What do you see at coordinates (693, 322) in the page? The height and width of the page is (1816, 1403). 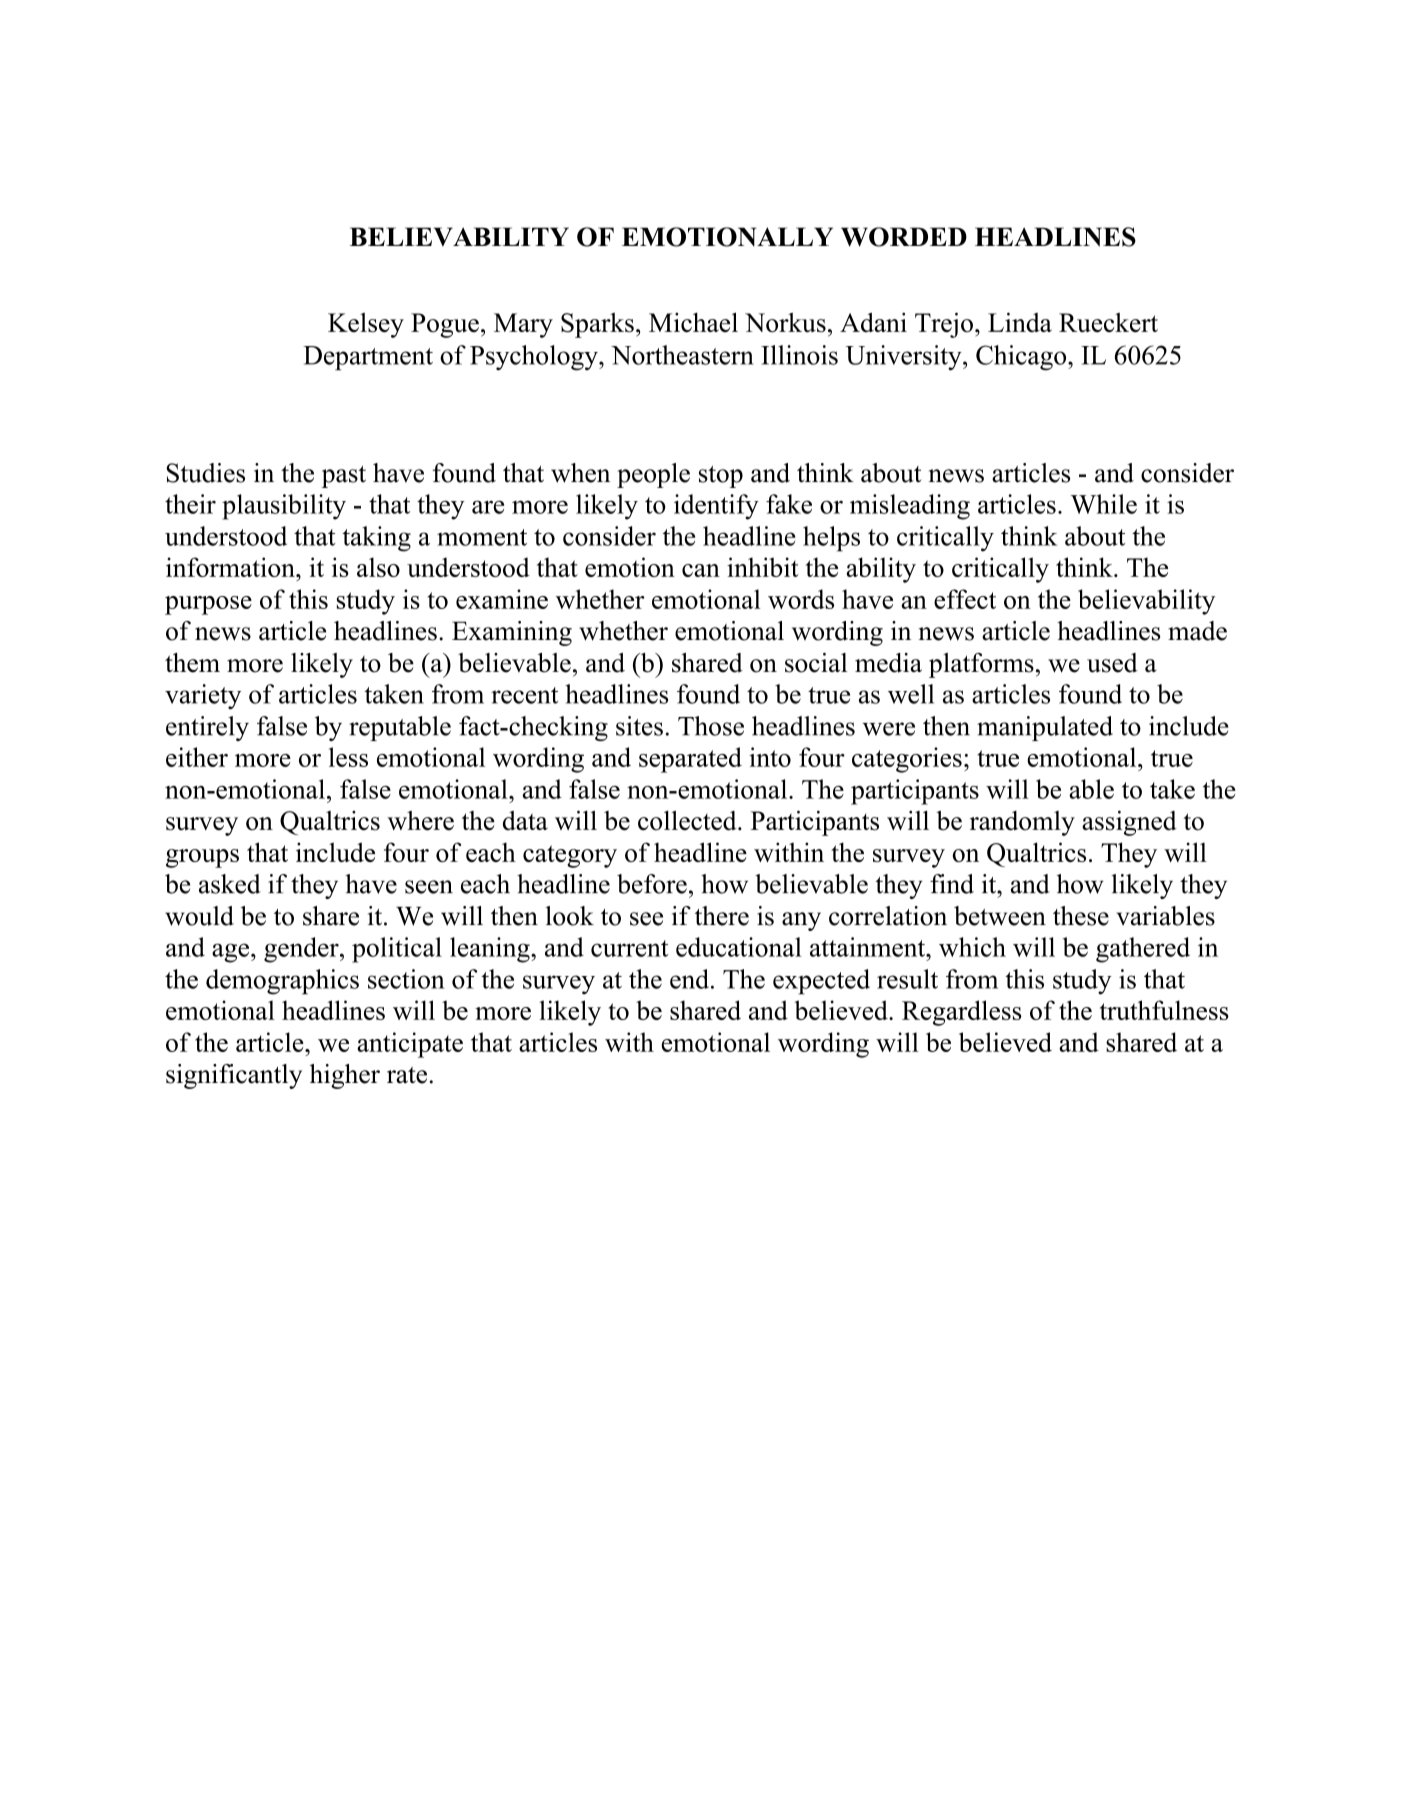 I see `Michael` at bounding box center [693, 322].
